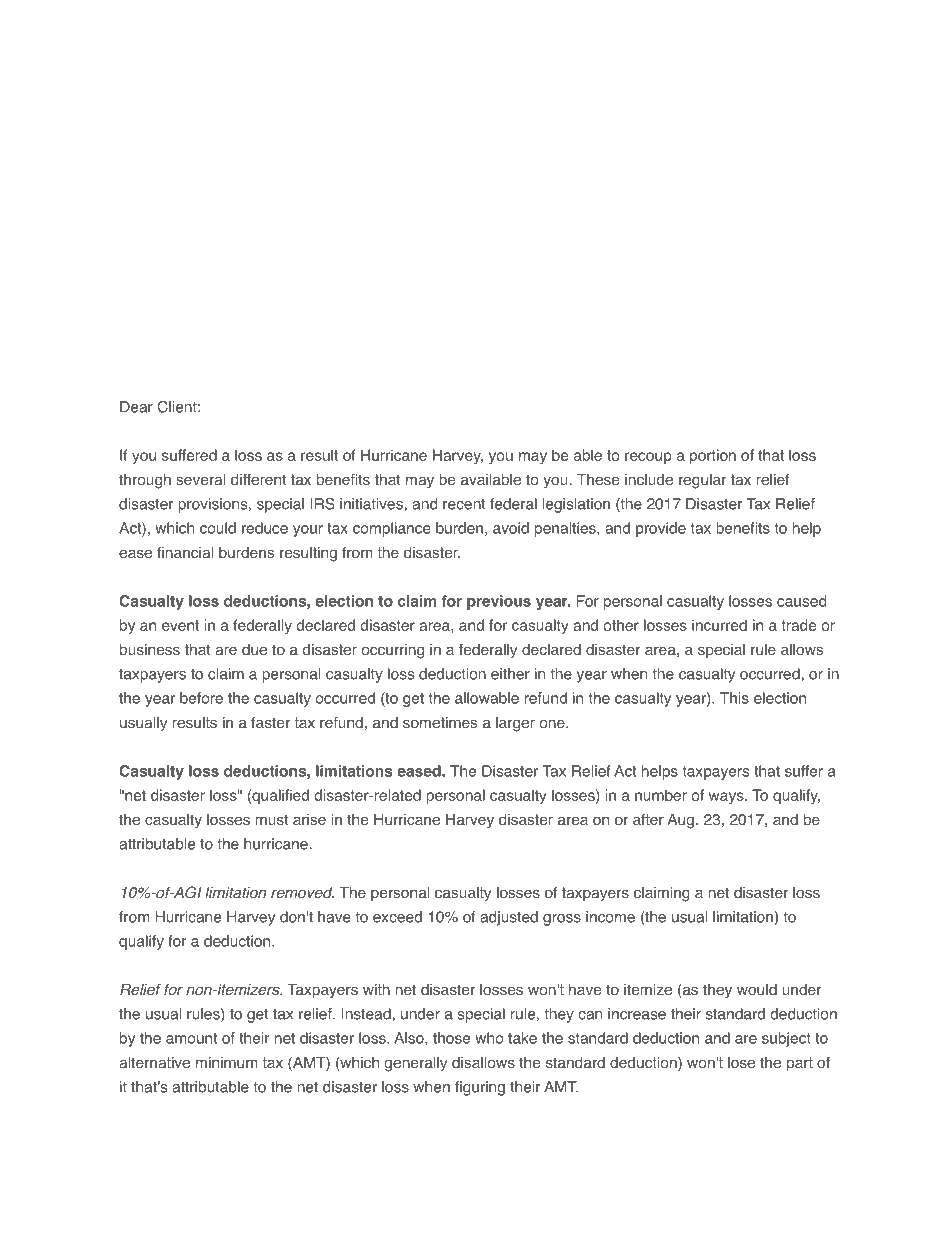 Image resolution: width=952 pixels, height=1233 pixels. What do you see at coordinates (480, 1088) in the page?
I see `figuring` at bounding box center [480, 1088].
